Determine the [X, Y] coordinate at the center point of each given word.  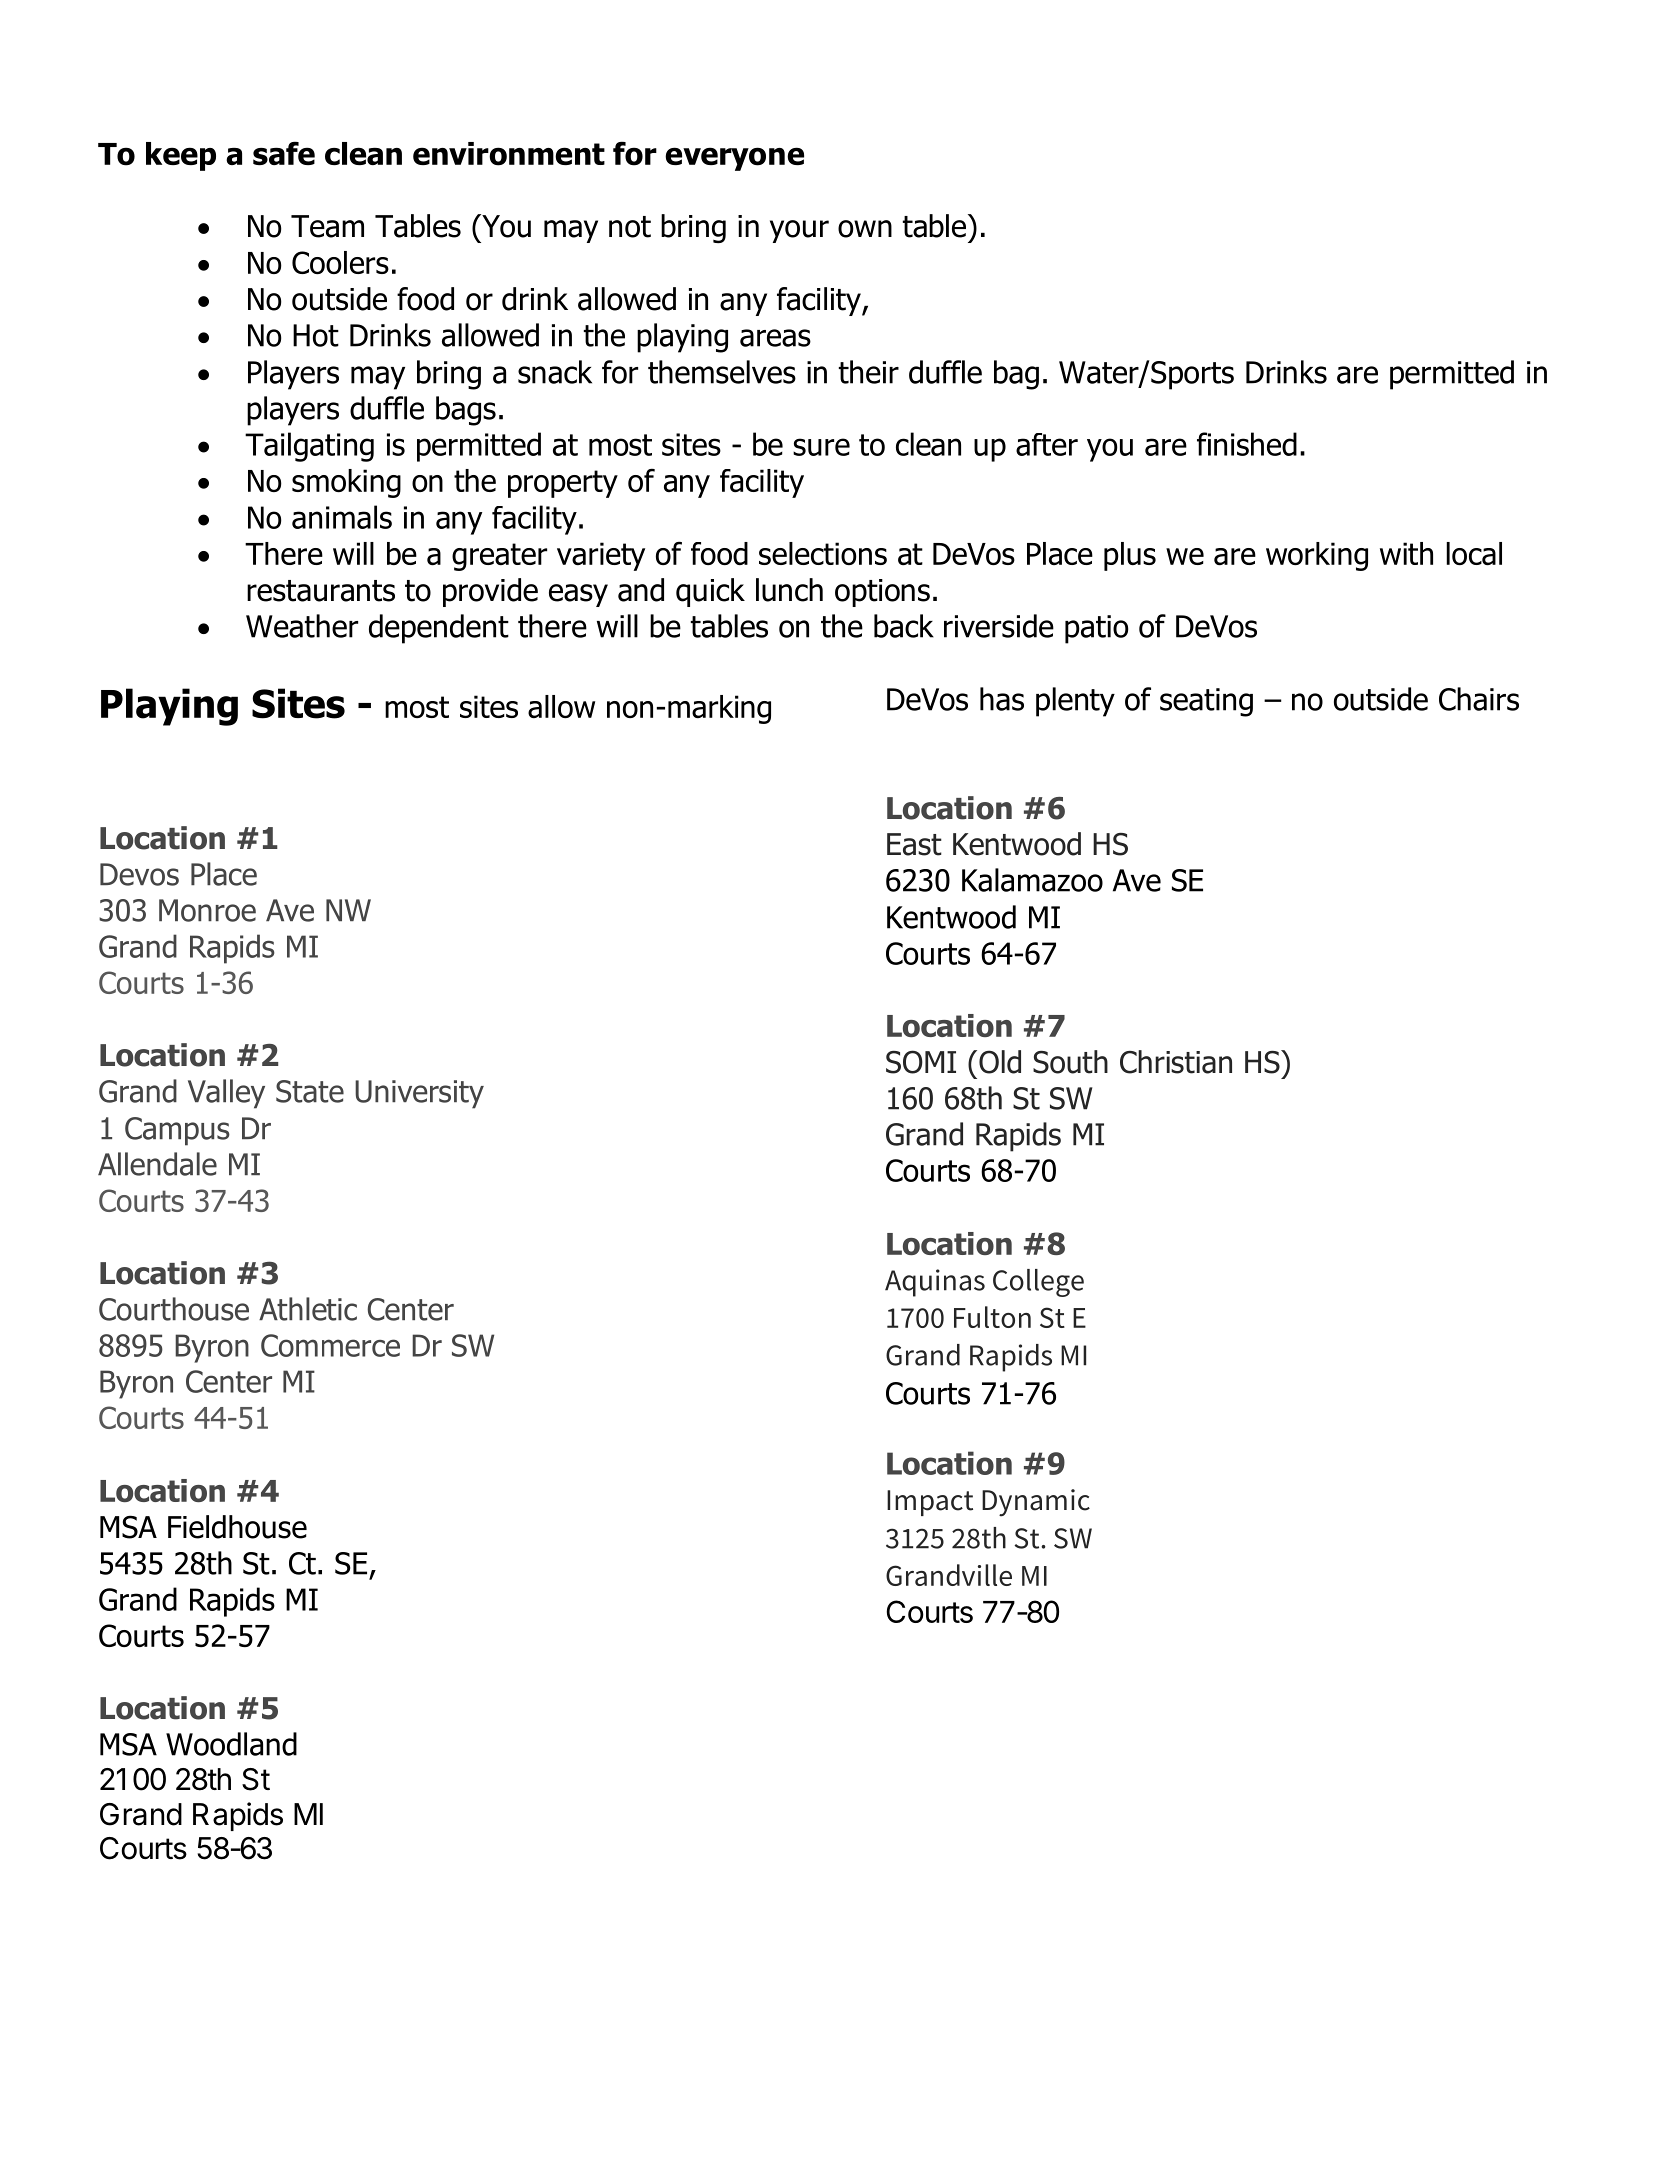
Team [327, 226]
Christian [1176, 1062]
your [799, 231]
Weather [302, 626]
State [310, 1091]
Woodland [231, 1744]
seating [1206, 702]
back [904, 626]
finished [1247, 444]
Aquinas [935, 1283]
